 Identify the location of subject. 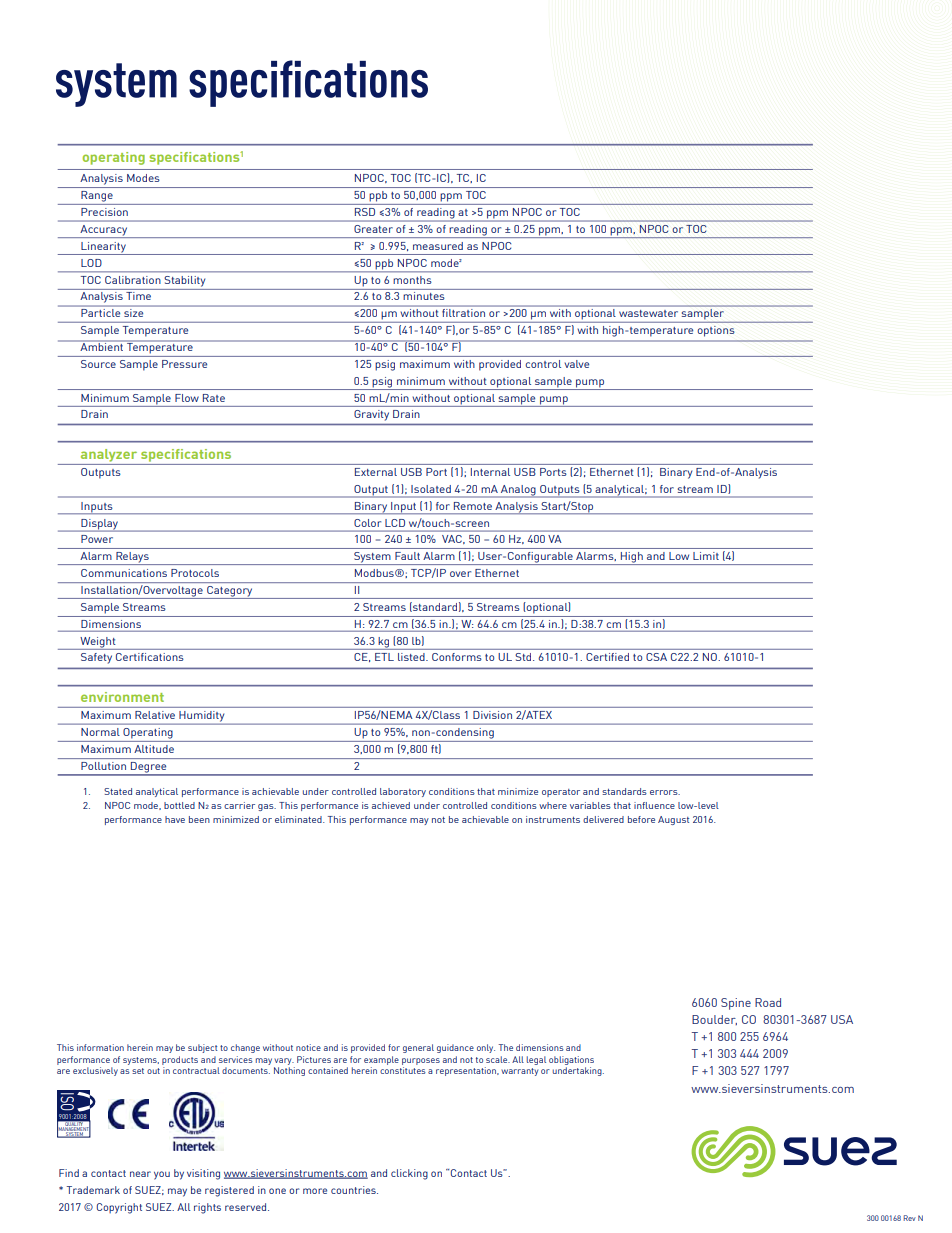
(202, 1048).
